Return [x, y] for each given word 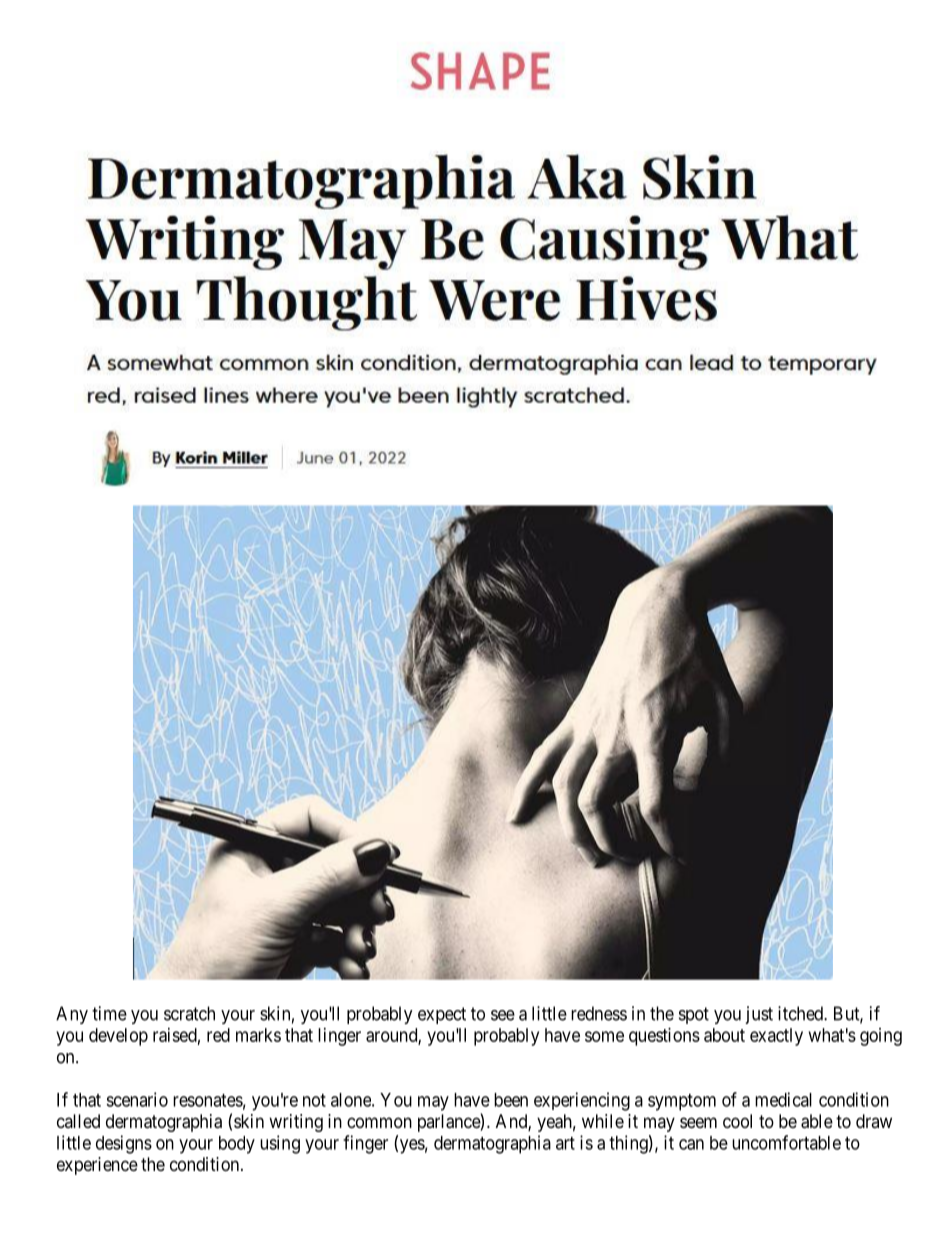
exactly [776, 1037]
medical [783, 1099]
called [78, 1121]
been [511, 1100]
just [759, 1015]
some [604, 1036]
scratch [189, 1013]
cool [737, 1121]
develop [118, 1037]
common [379, 1122]
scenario [137, 1099]
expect [442, 1015]
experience [97, 1166]
